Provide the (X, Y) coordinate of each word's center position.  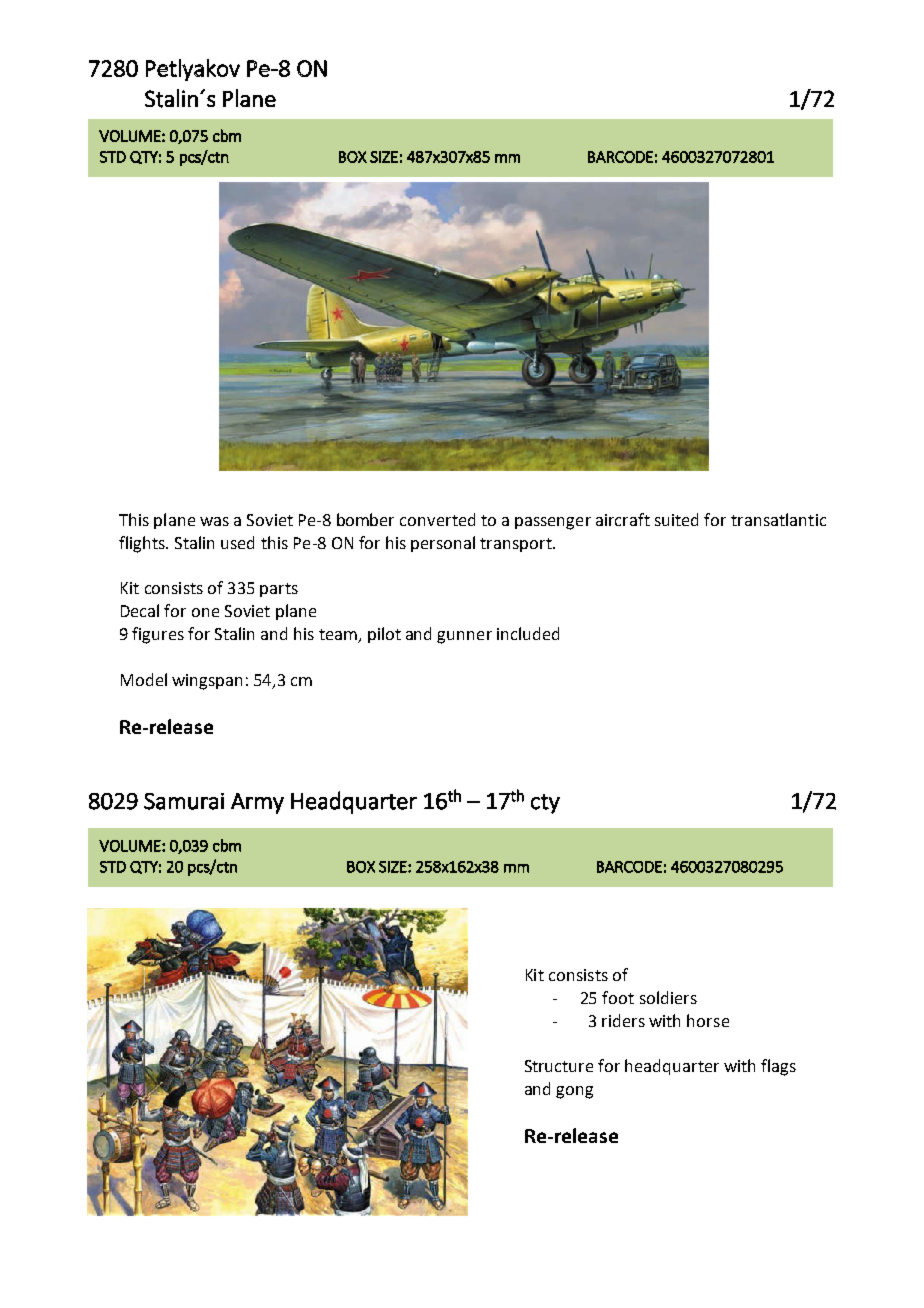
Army (257, 803)
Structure (559, 1066)
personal (443, 544)
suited (676, 519)
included (528, 633)
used (237, 542)
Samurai (184, 801)
